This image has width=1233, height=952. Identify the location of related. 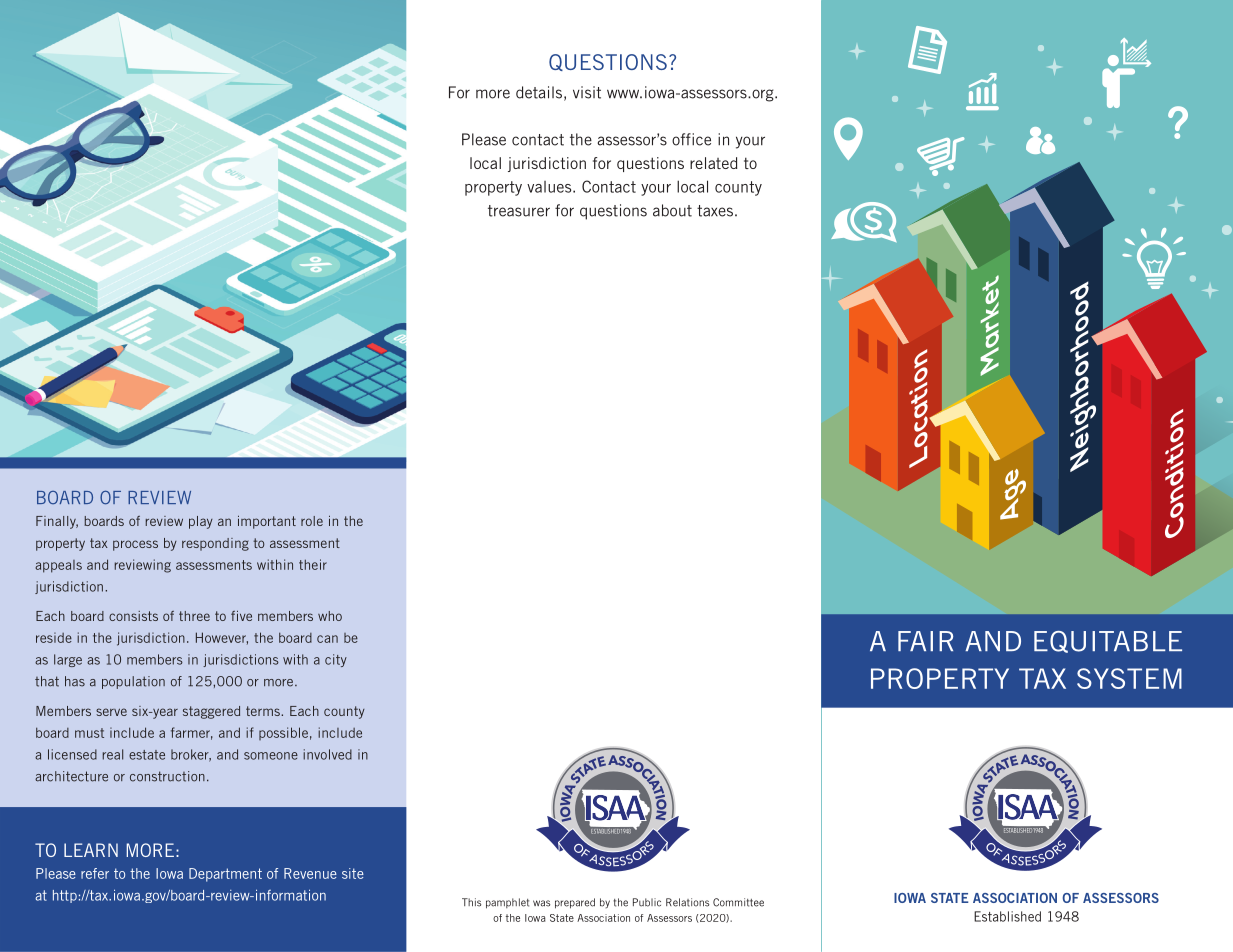
(713, 163).
